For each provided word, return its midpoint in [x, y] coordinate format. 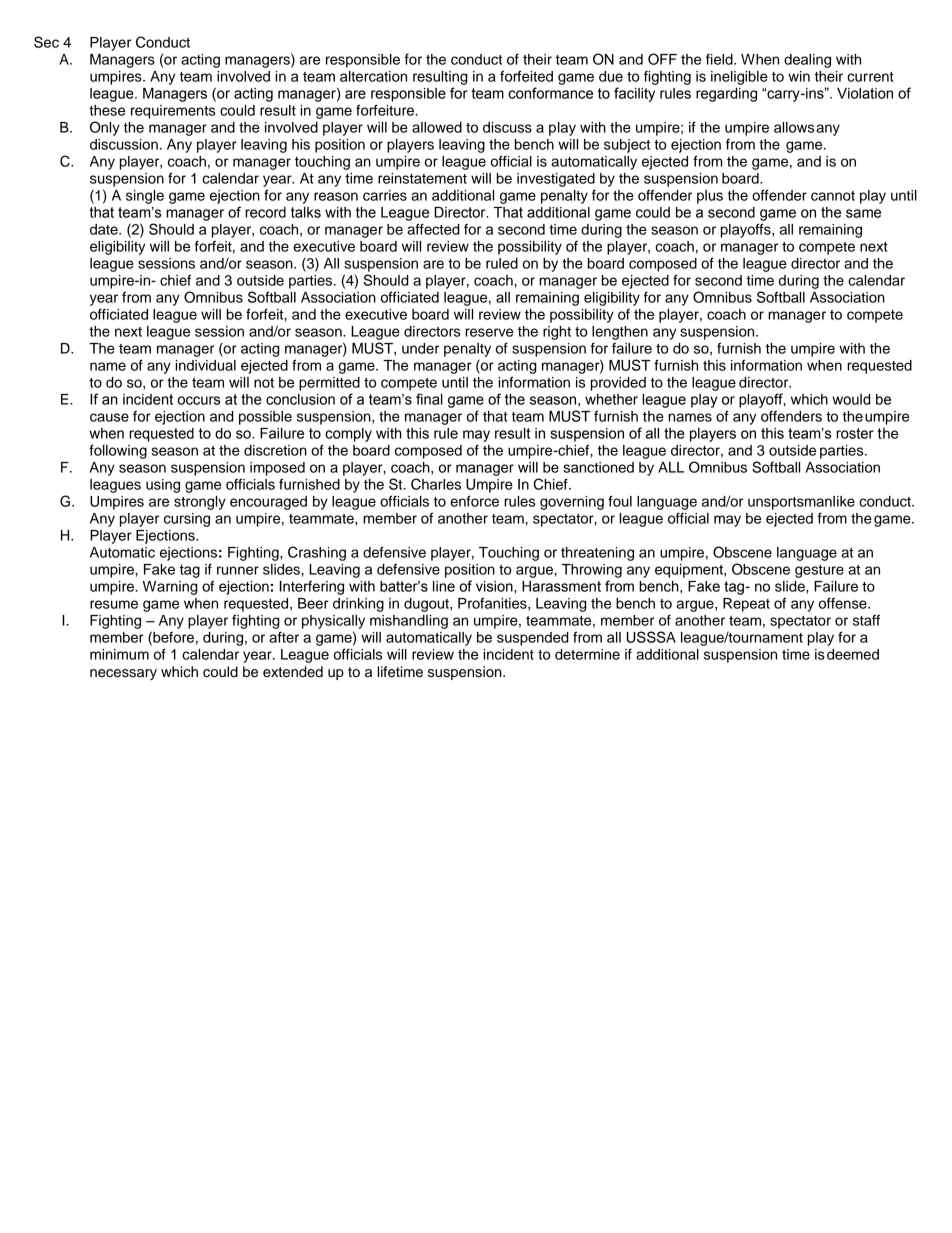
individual [205, 365]
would [851, 399]
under [420, 348]
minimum [119, 654]
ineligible [739, 78]
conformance [550, 93]
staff [866, 620]
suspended [533, 639]
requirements [173, 112]
